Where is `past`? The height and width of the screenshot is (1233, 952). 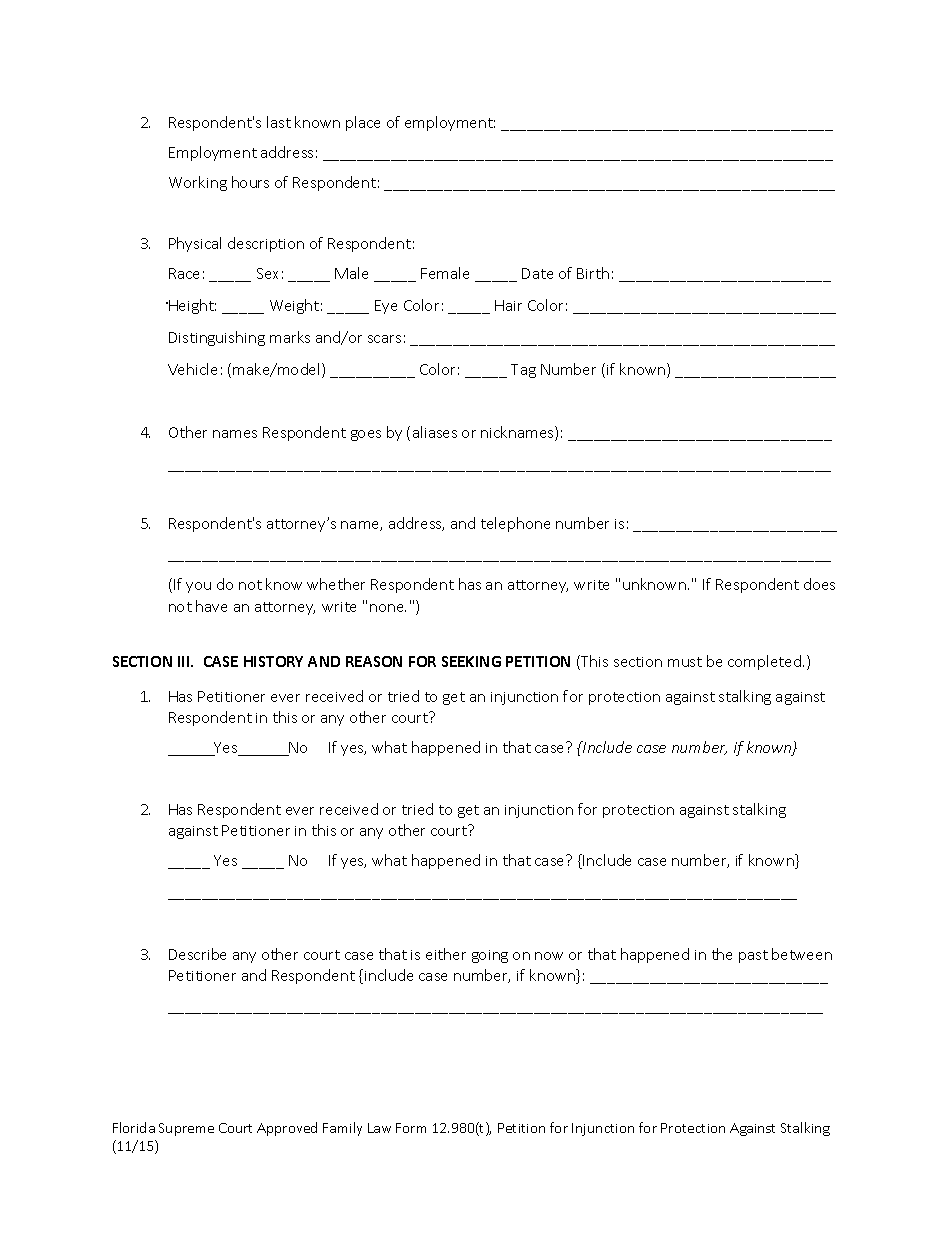
past is located at coordinates (753, 956).
